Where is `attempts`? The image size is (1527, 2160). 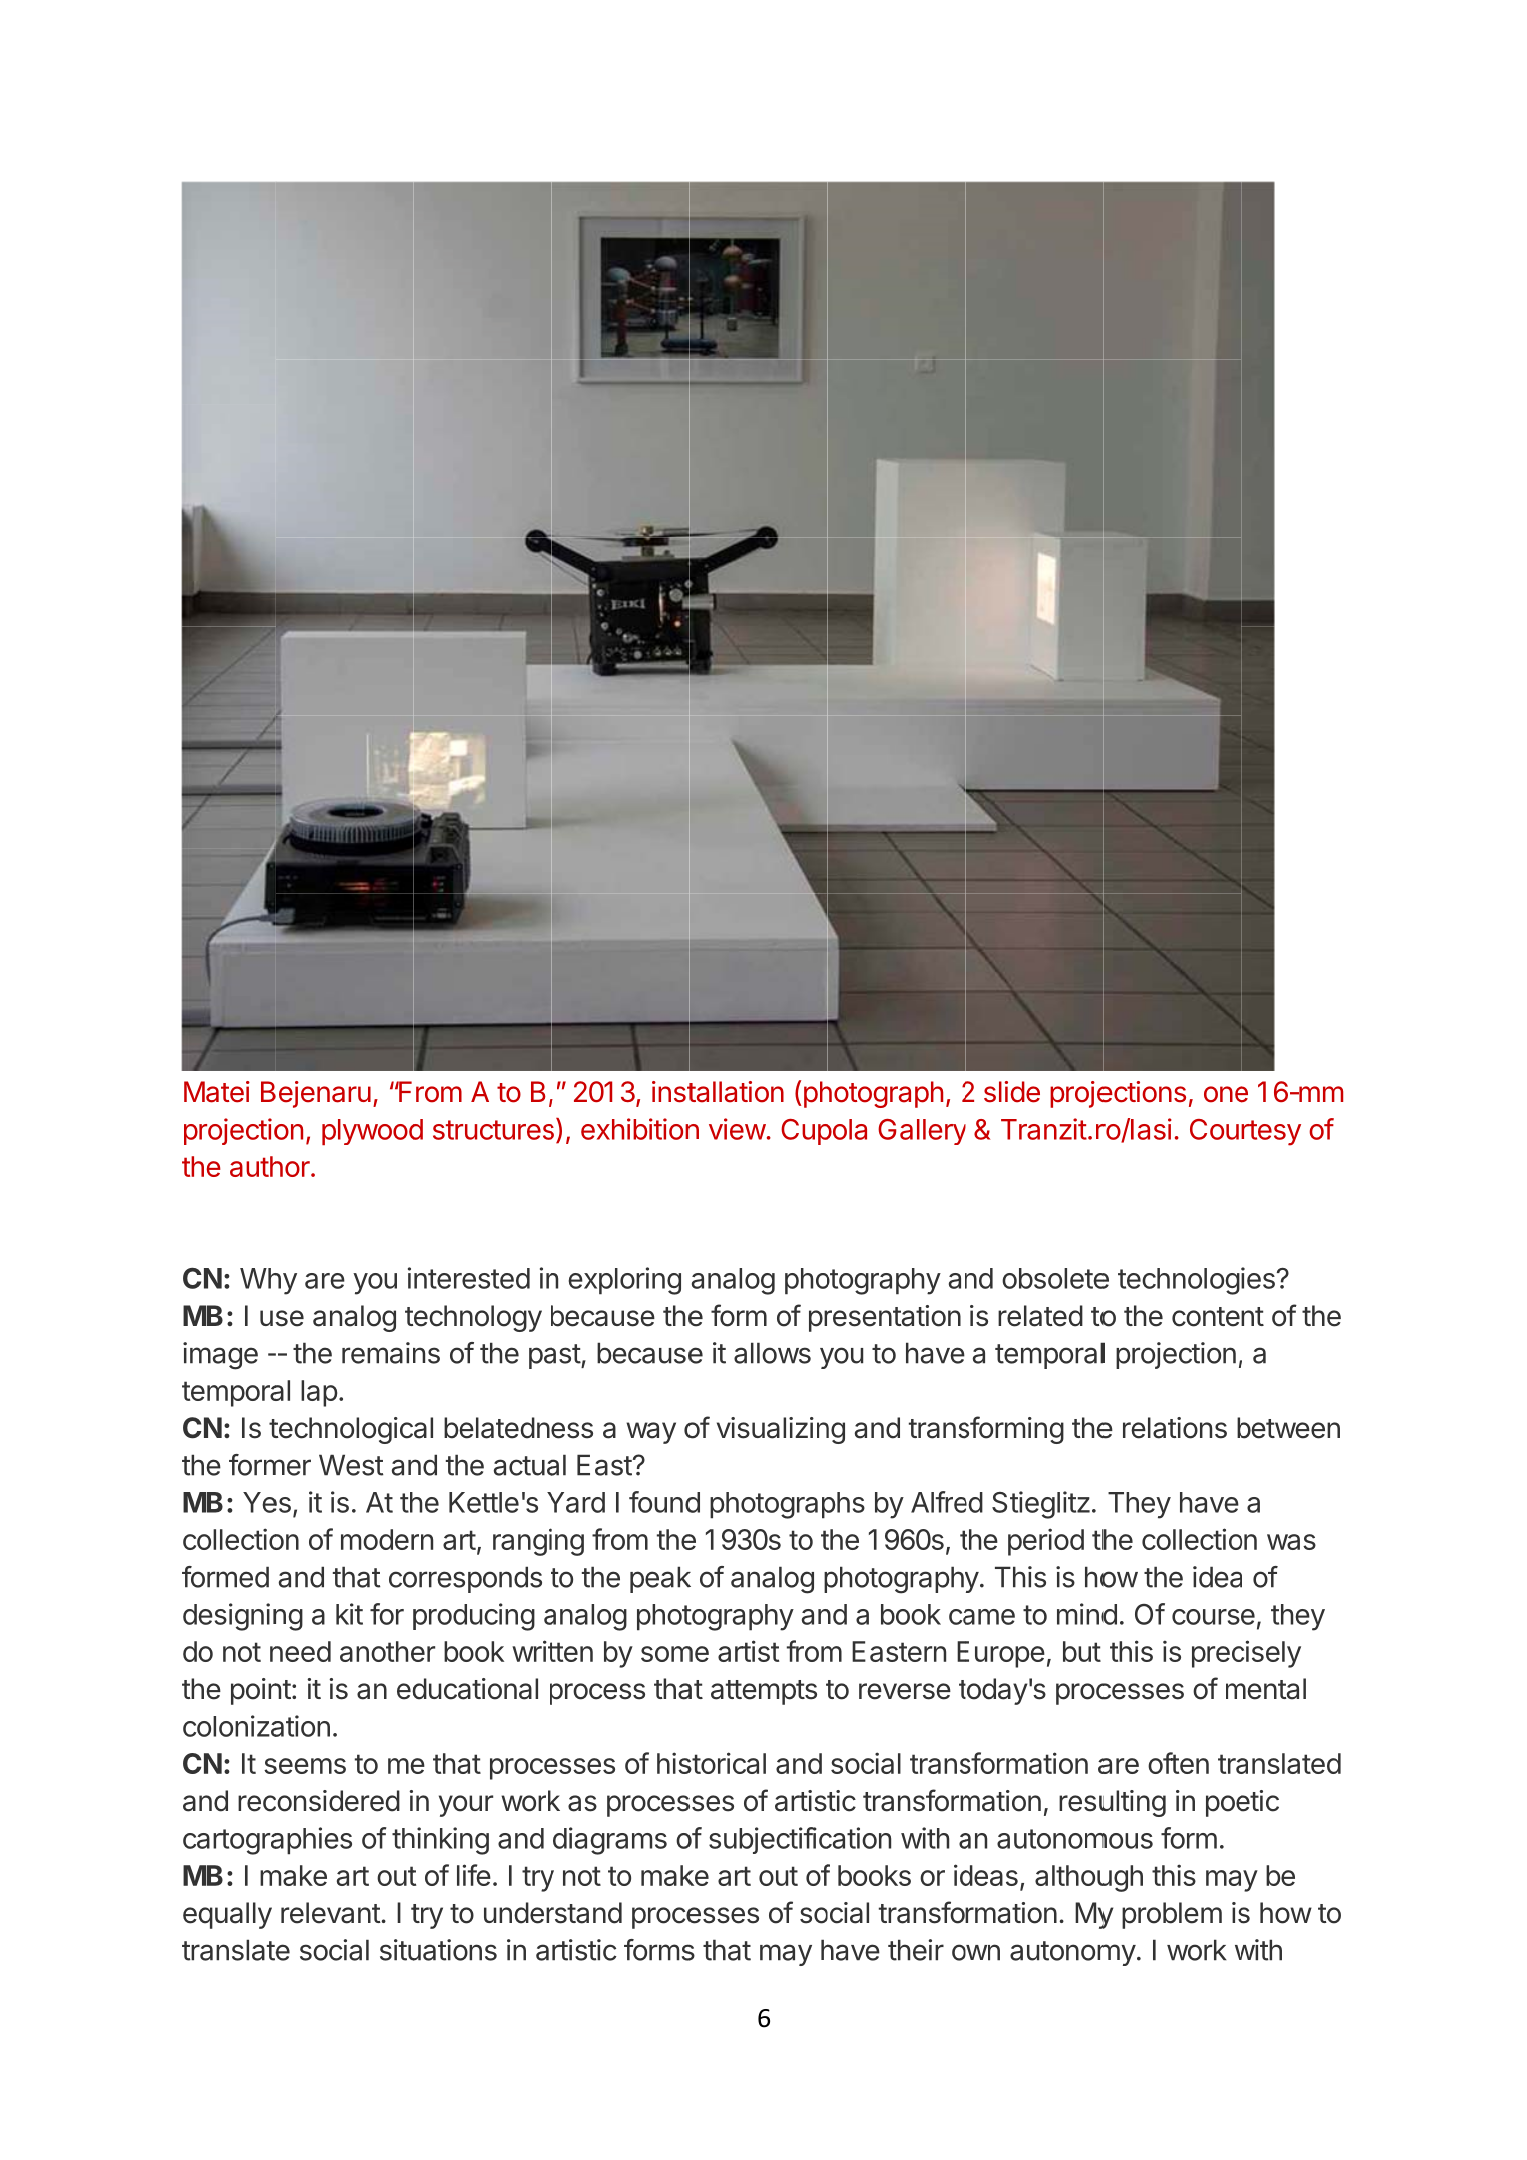 attempts is located at coordinates (764, 1692).
